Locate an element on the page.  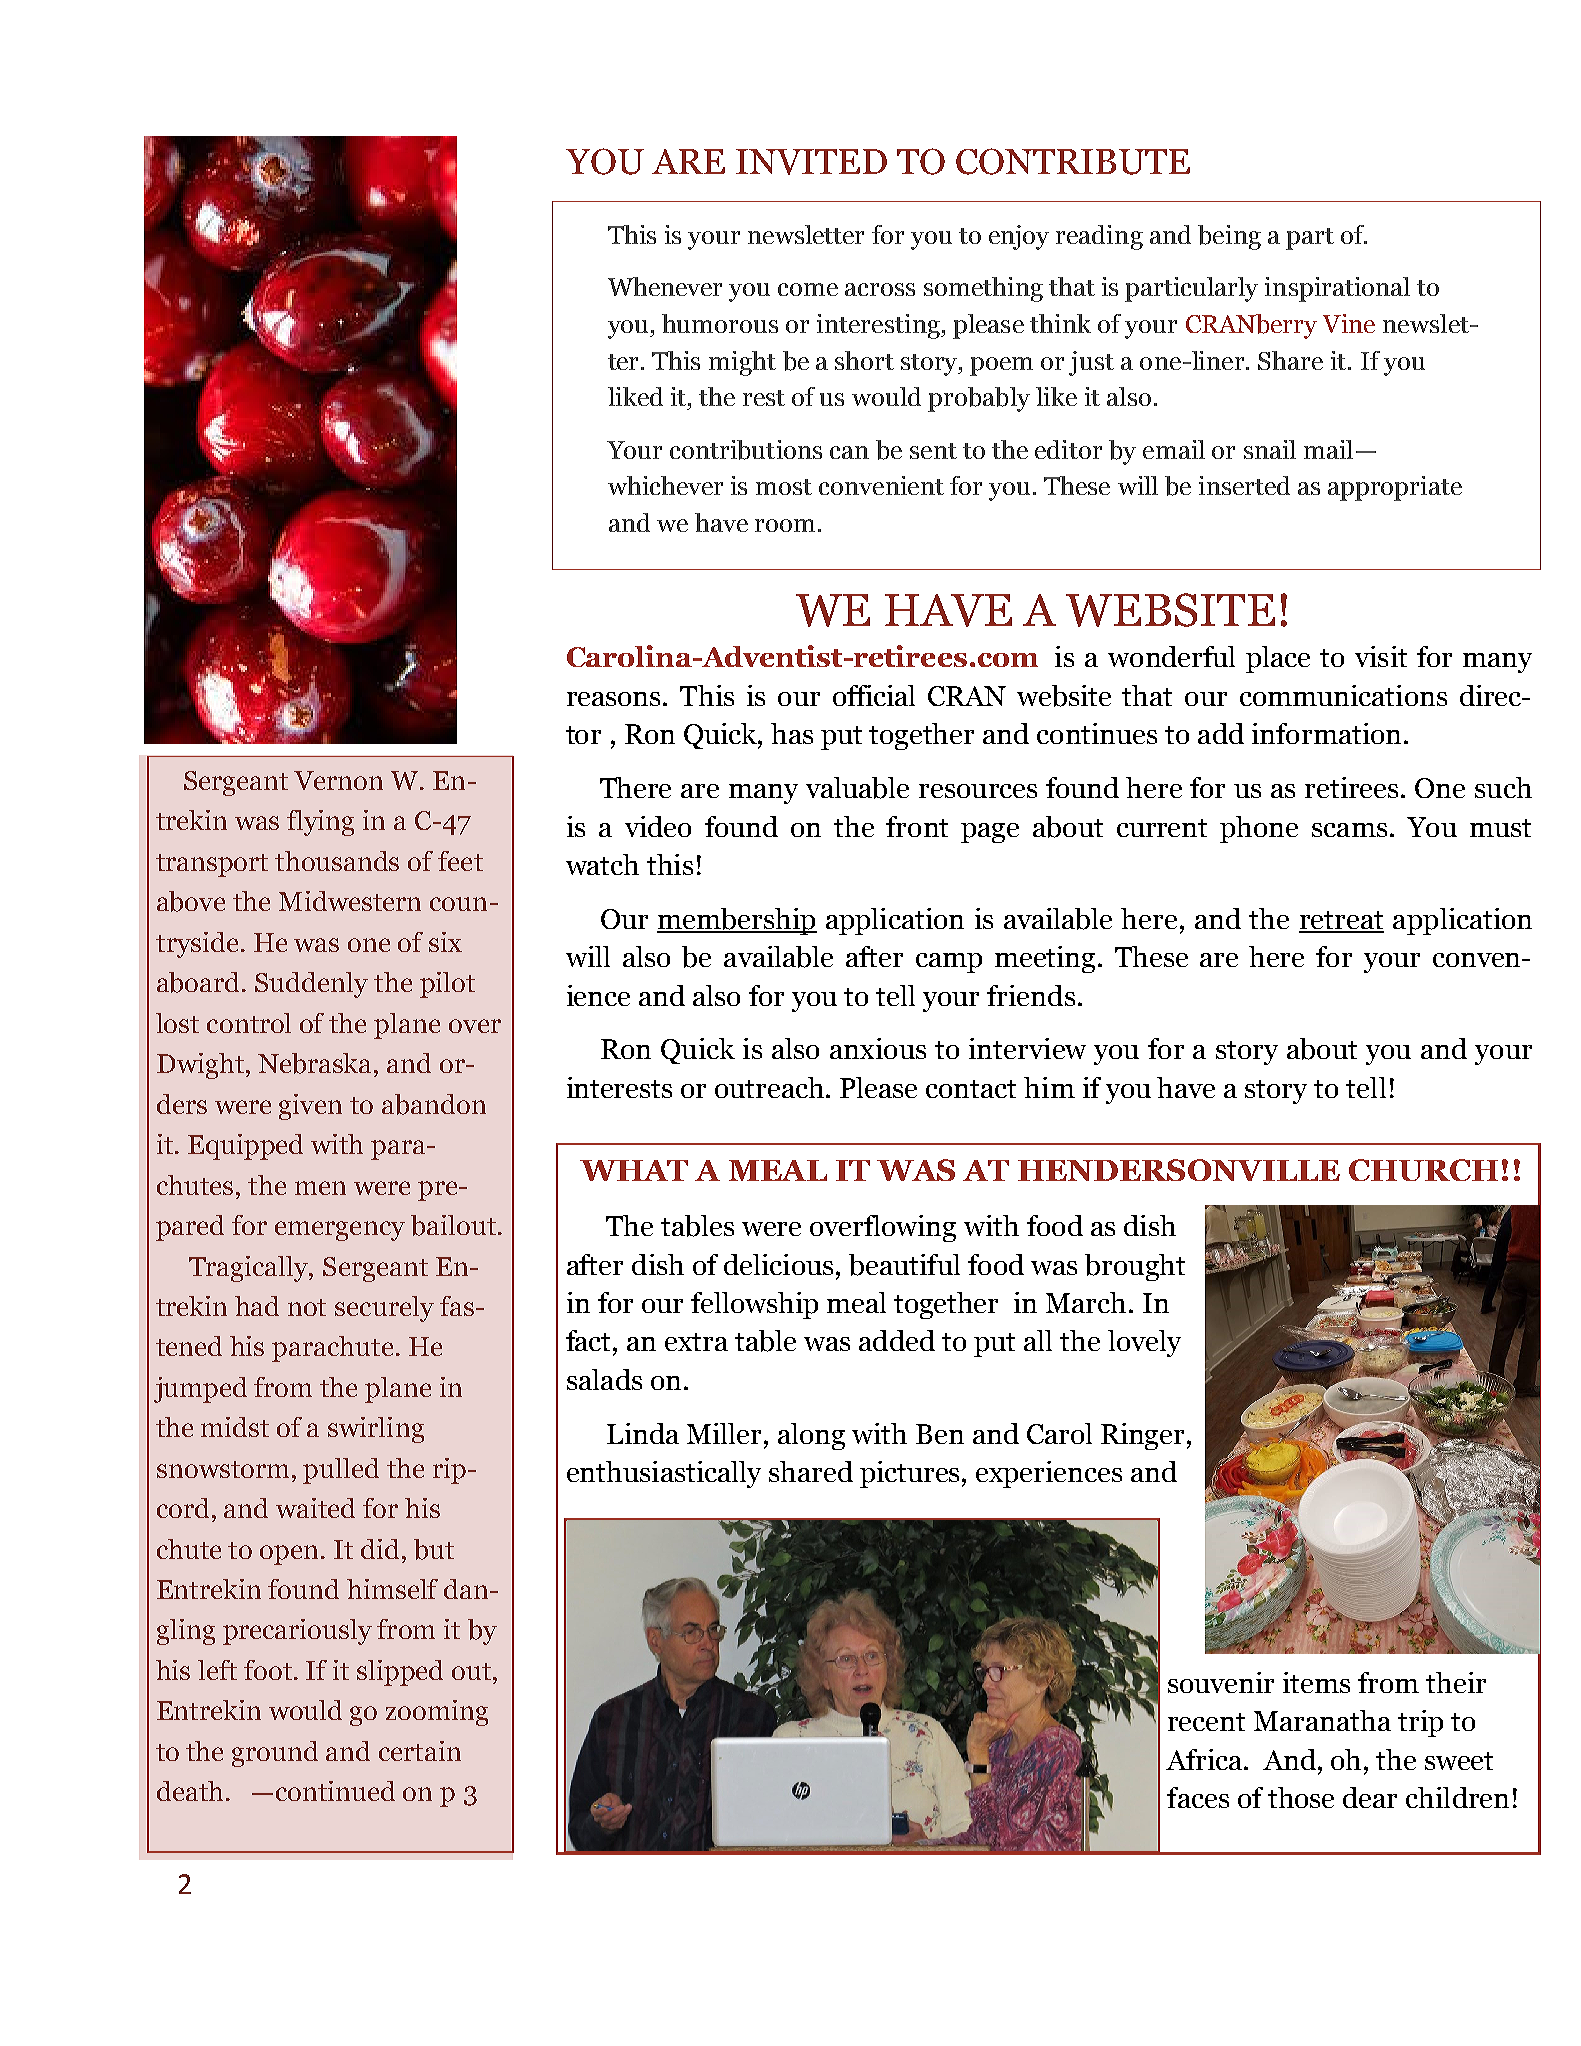
Whenever is located at coordinates (665, 286).
